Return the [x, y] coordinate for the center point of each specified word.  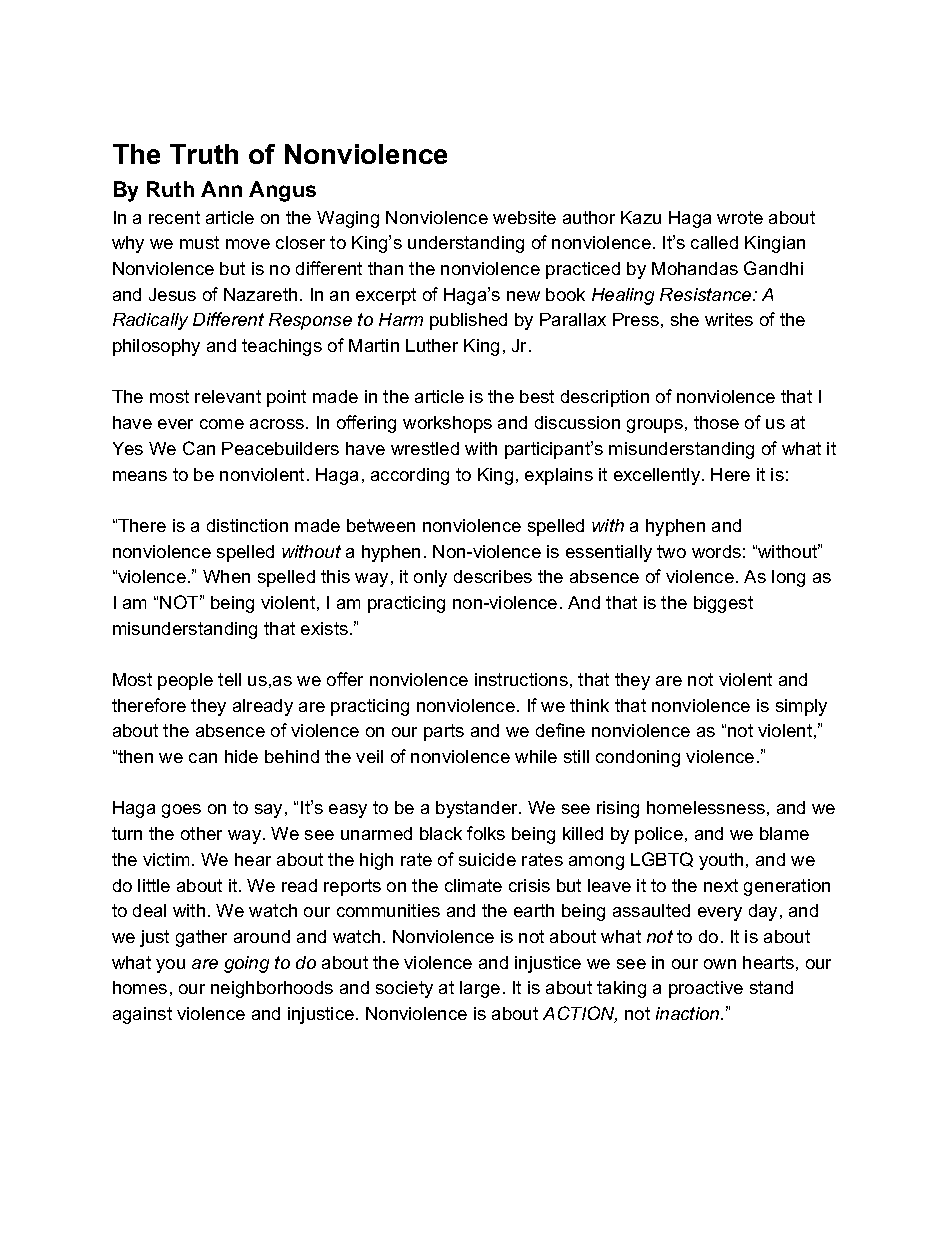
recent [174, 217]
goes [181, 811]
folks [486, 833]
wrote [740, 217]
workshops [447, 424]
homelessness [706, 807]
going [246, 964]
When [226, 576]
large [480, 989]
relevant [228, 396]
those [716, 422]
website [524, 217]
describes [493, 576]
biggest [723, 604]
